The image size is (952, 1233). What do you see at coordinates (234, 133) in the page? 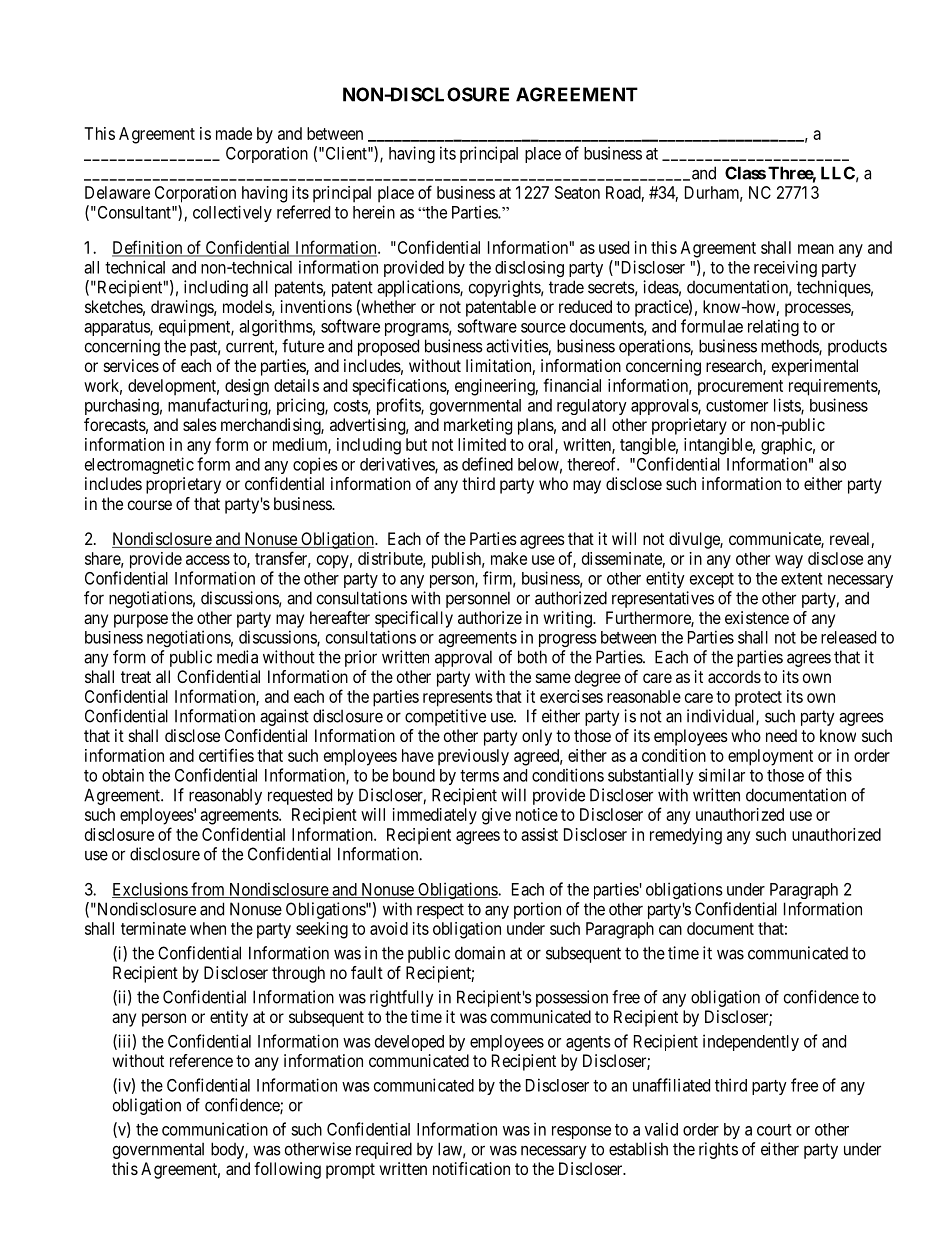
I see `made` at bounding box center [234, 133].
